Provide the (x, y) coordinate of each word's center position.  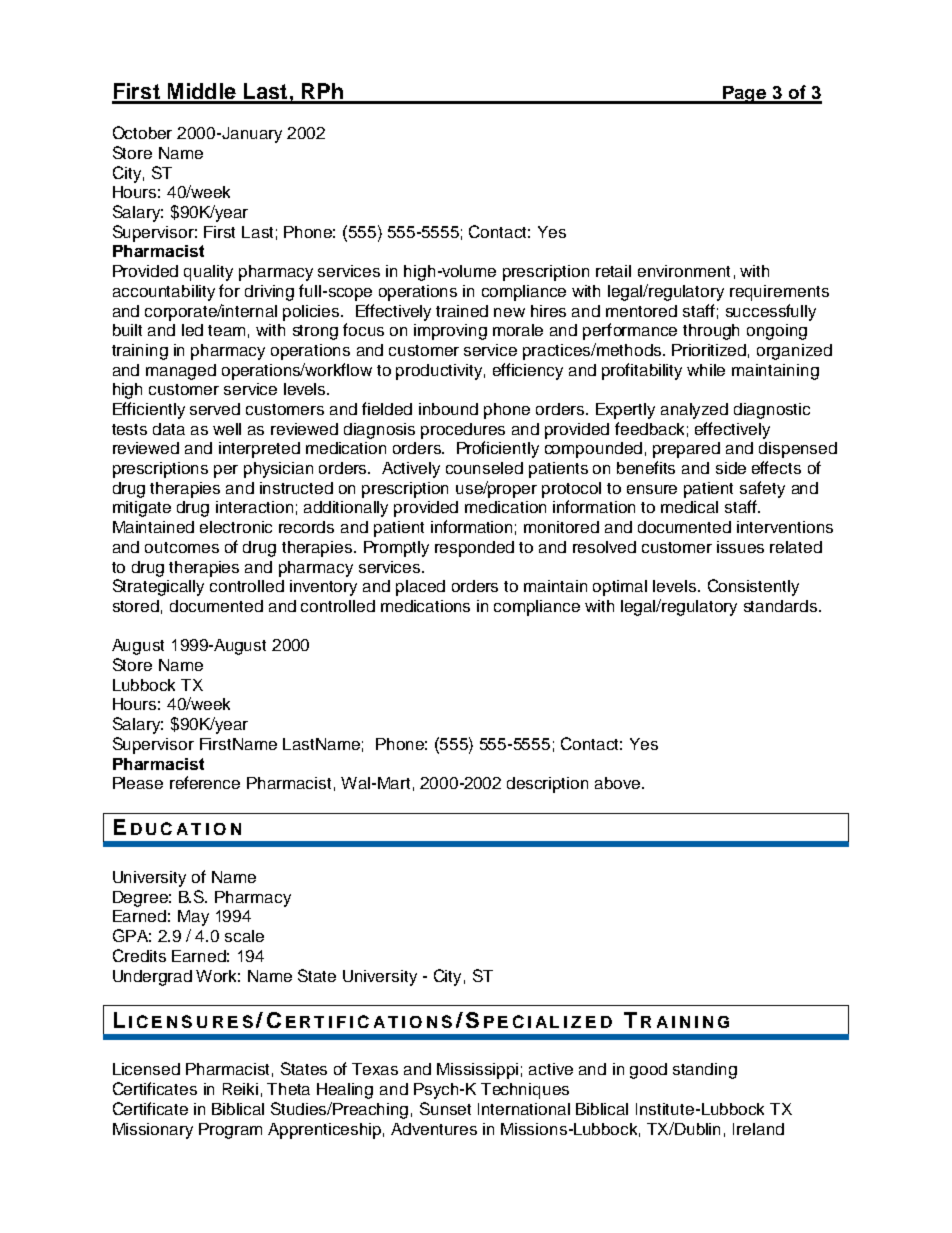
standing (705, 1071)
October (142, 132)
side (731, 468)
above (619, 783)
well (227, 429)
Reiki (240, 1089)
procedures (463, 431)
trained (462, 311)
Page (745, 95)
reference (205, 782)
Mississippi (477, 1071)
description (547, 785)
